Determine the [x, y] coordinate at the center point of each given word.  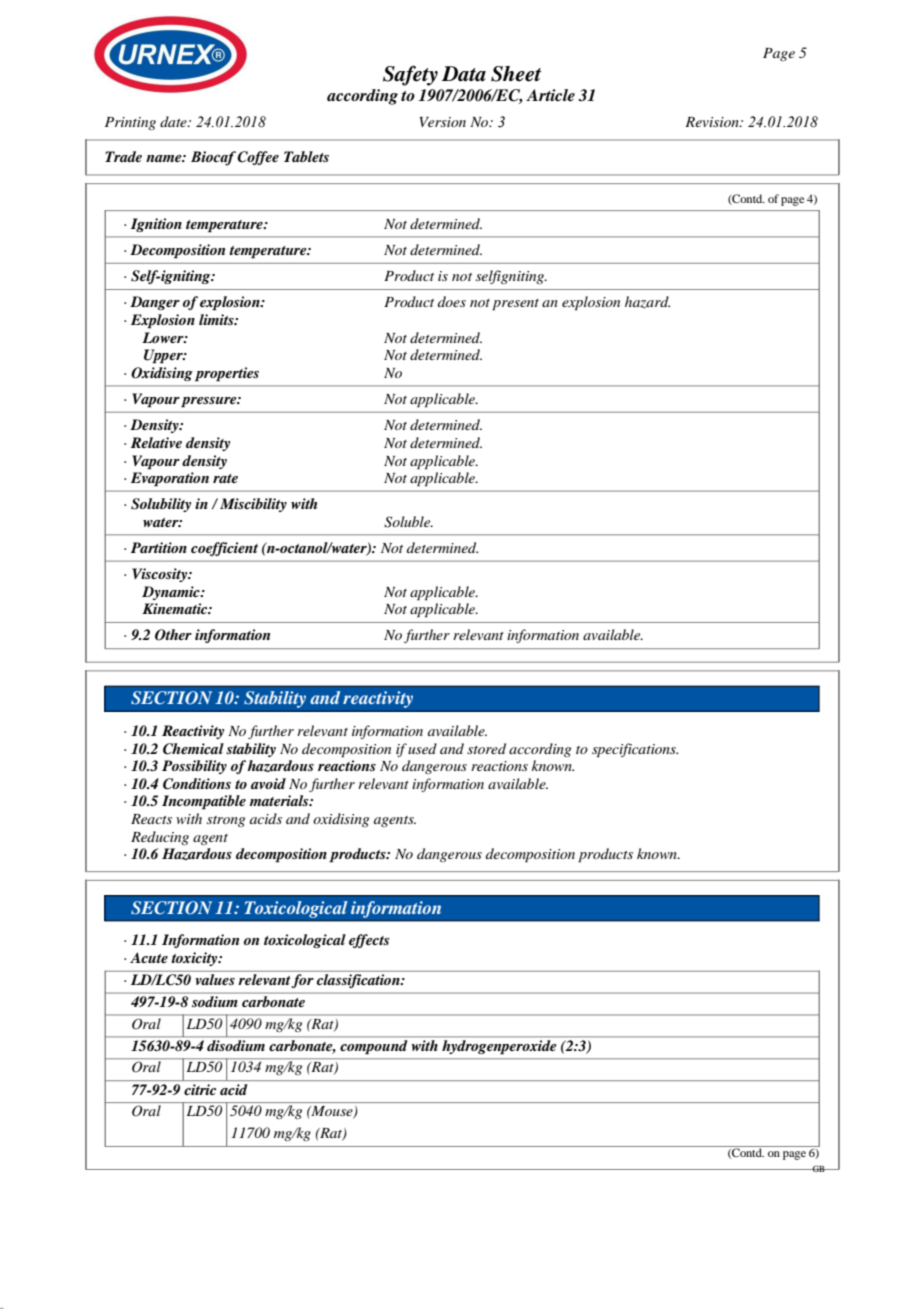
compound [374, 1046]
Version [443, 122]
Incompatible [204, 802]
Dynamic [172, 593]
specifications [635, 750]
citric [200, 1089]
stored [486, 748]
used [422, 748]
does [452, 301]
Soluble [408, 522]
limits [217, 319]
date [174, 121]
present [515, 305]
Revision [713, 122]
